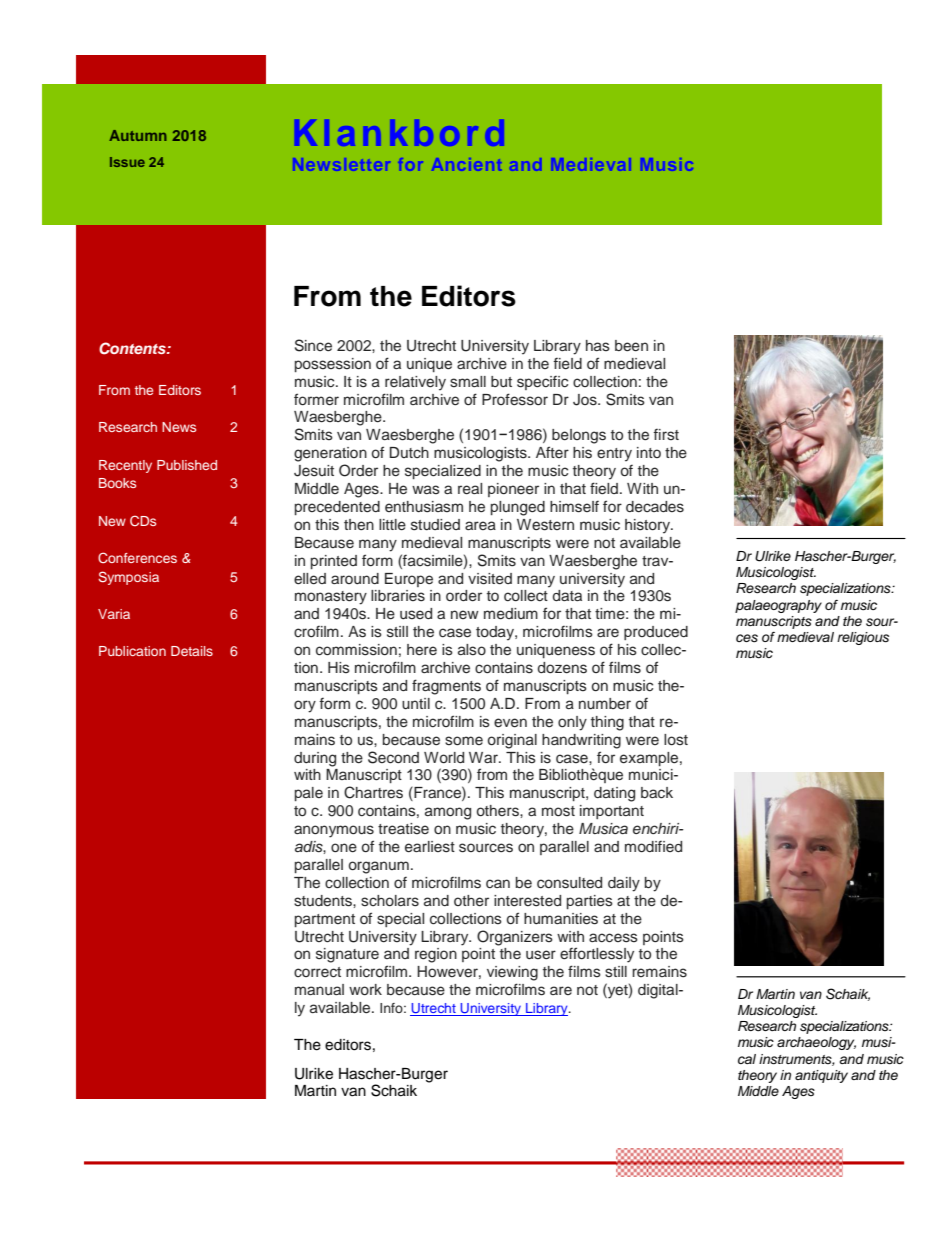 This image has height=1233, width=952. What do you see at coordinates (334, 831) in the image?
I see `anonymous` at bounding box center [334, 831].
